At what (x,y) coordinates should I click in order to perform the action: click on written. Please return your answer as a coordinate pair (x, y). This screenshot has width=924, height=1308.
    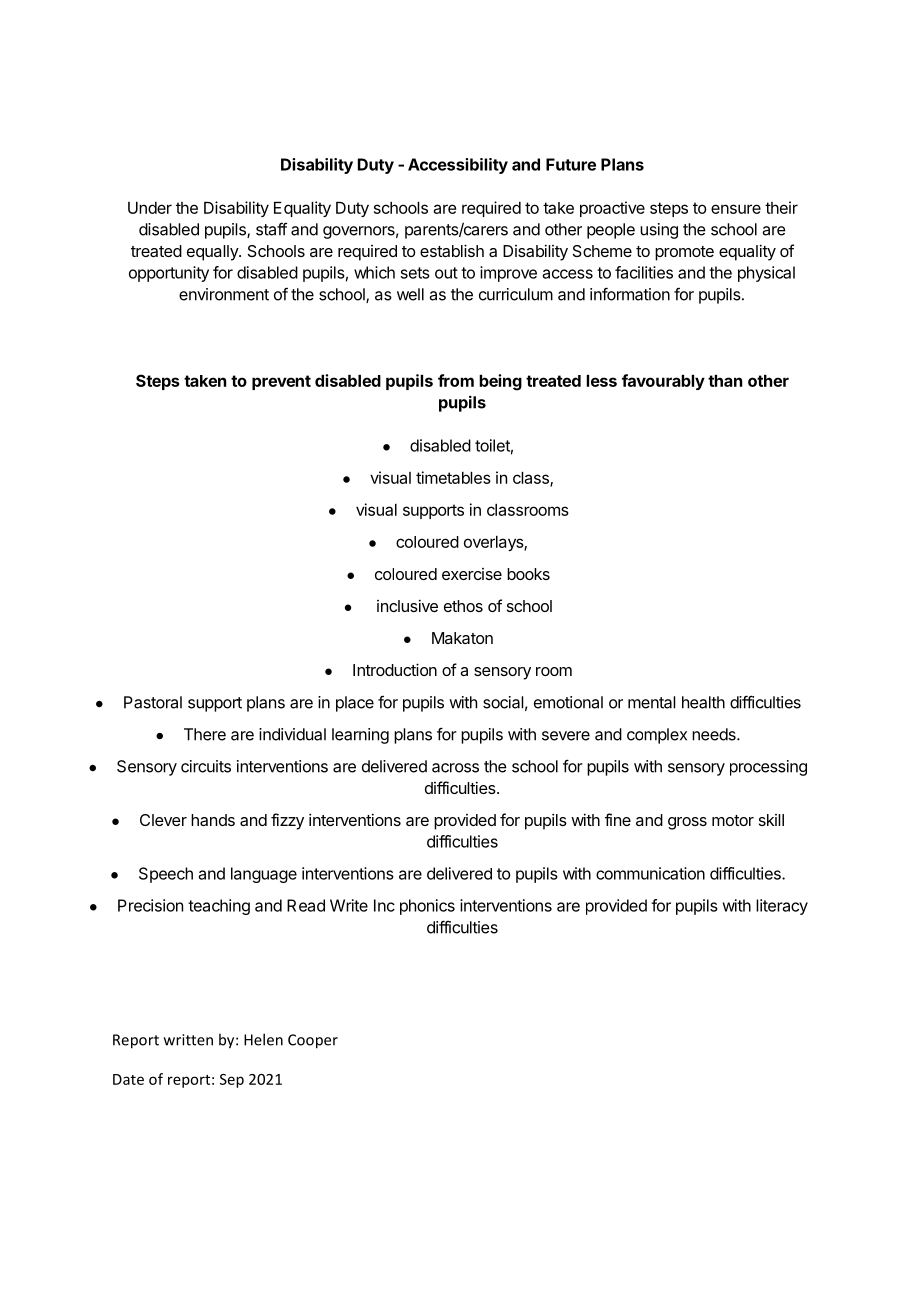
    Looking at the image, I should click on (188, 1040).
